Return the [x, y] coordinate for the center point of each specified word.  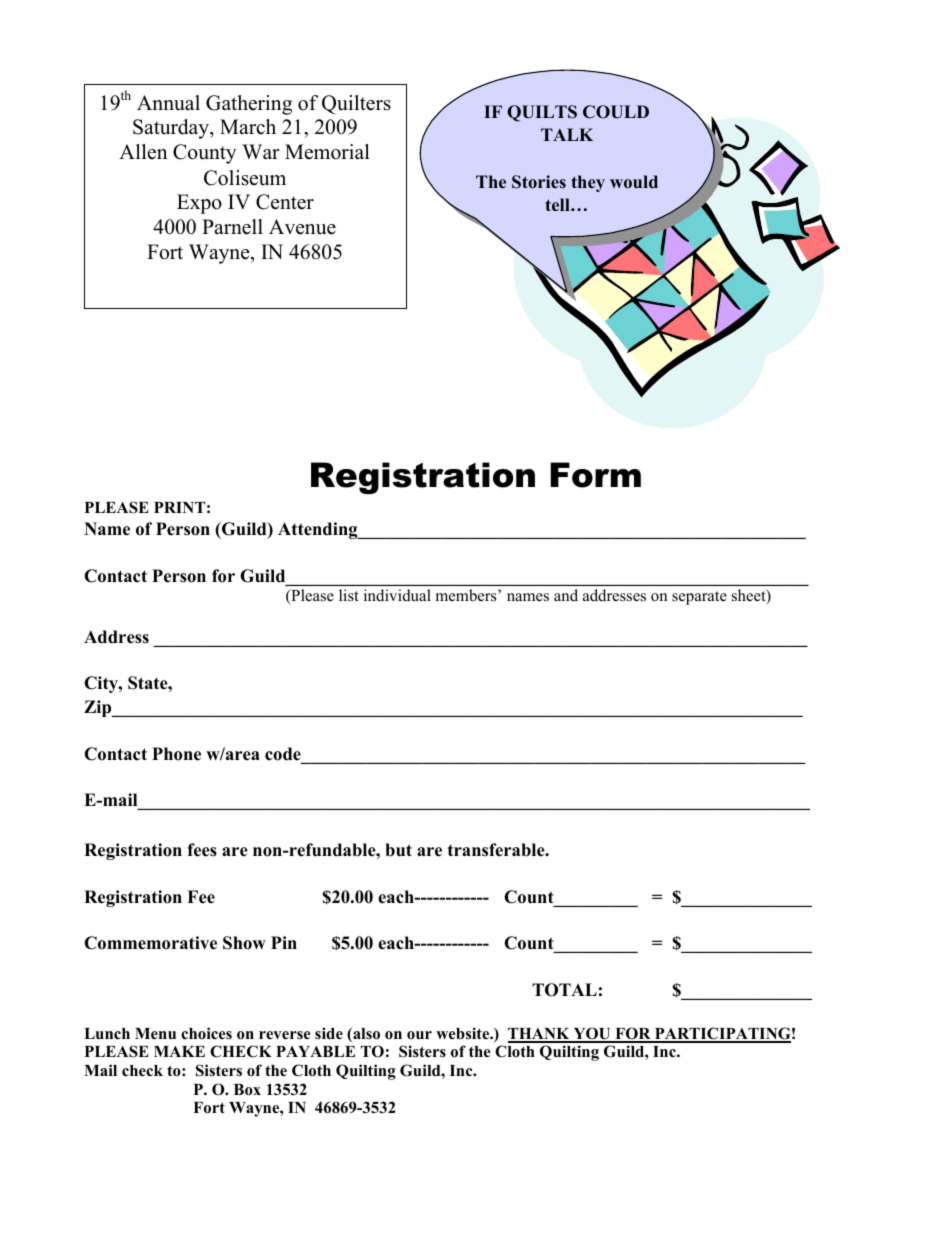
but [398, 850]
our [419, 1035]
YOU [592, 1034]
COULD [616, 112]
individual [397, 595]
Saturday [172, 129]
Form [595, 475]
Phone [176, 754]
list [349, 595]
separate [699, 598]
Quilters [356, 104]
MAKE [179, 1051]
